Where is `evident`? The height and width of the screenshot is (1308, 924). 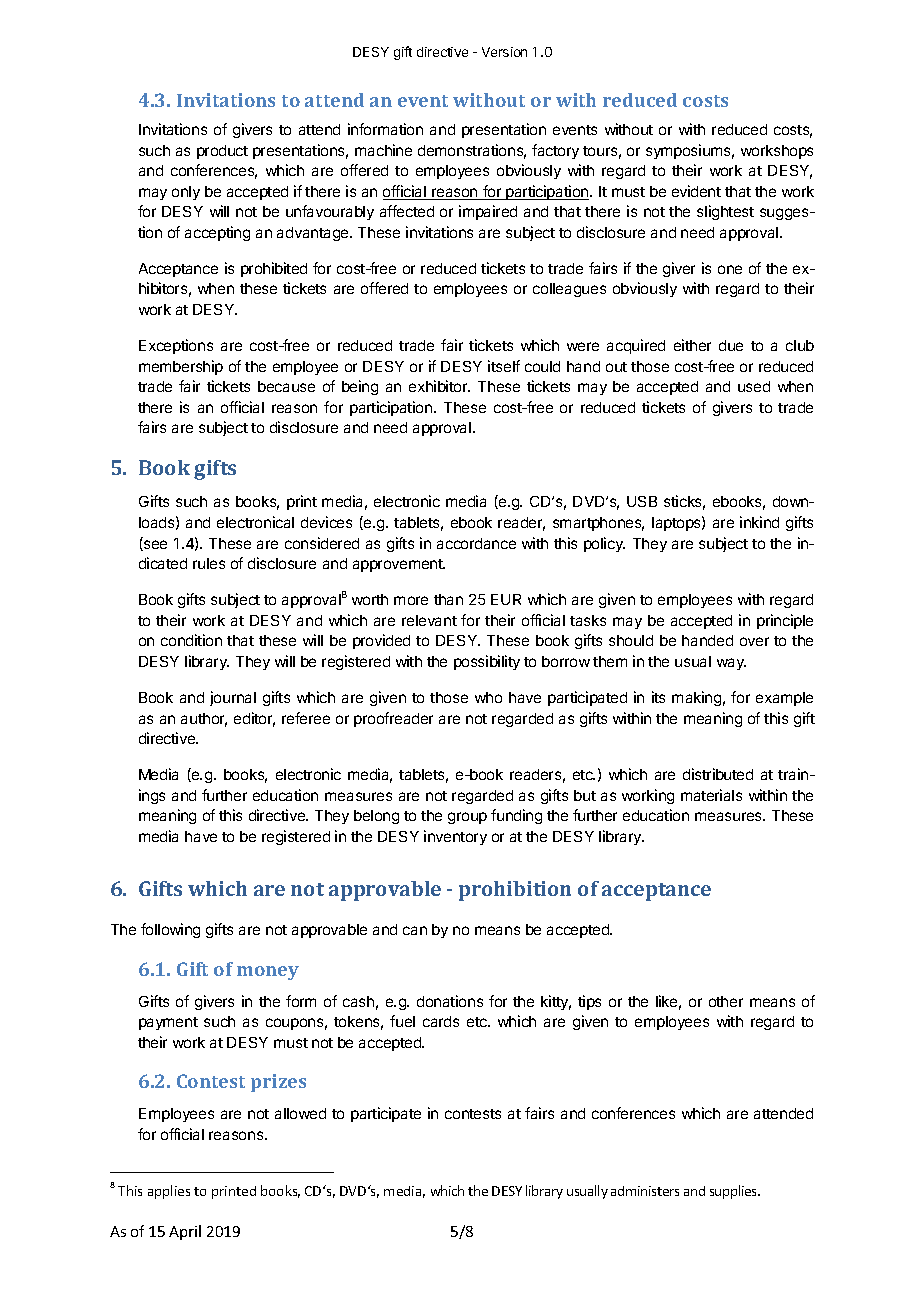
evident is located at coordinates (696, 191).
